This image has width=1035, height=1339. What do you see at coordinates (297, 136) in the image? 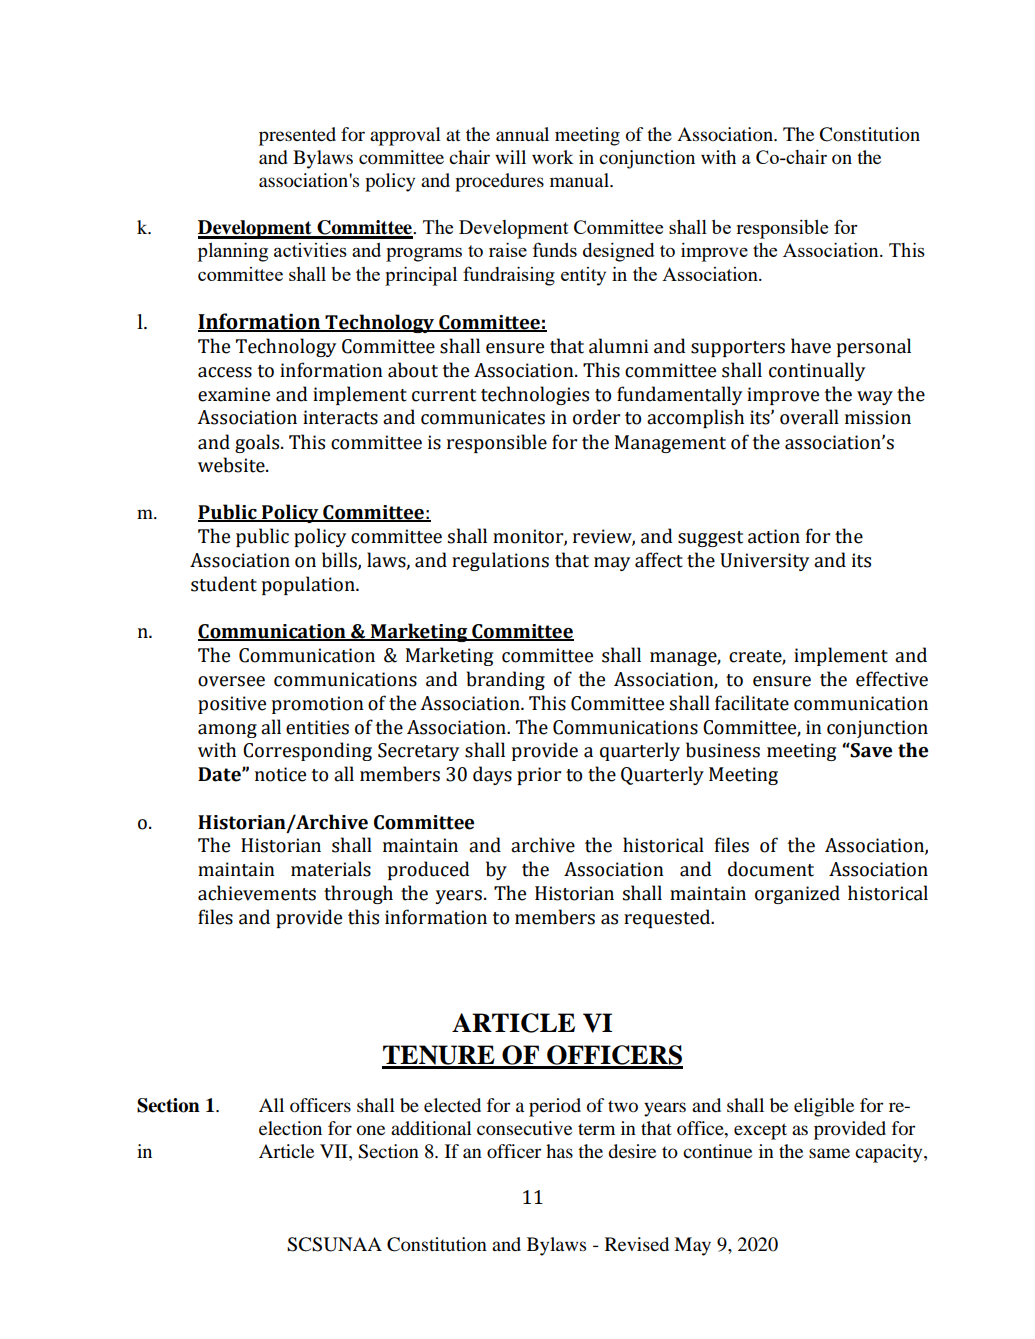
I see `presented` at bounding box center [297, 136].
